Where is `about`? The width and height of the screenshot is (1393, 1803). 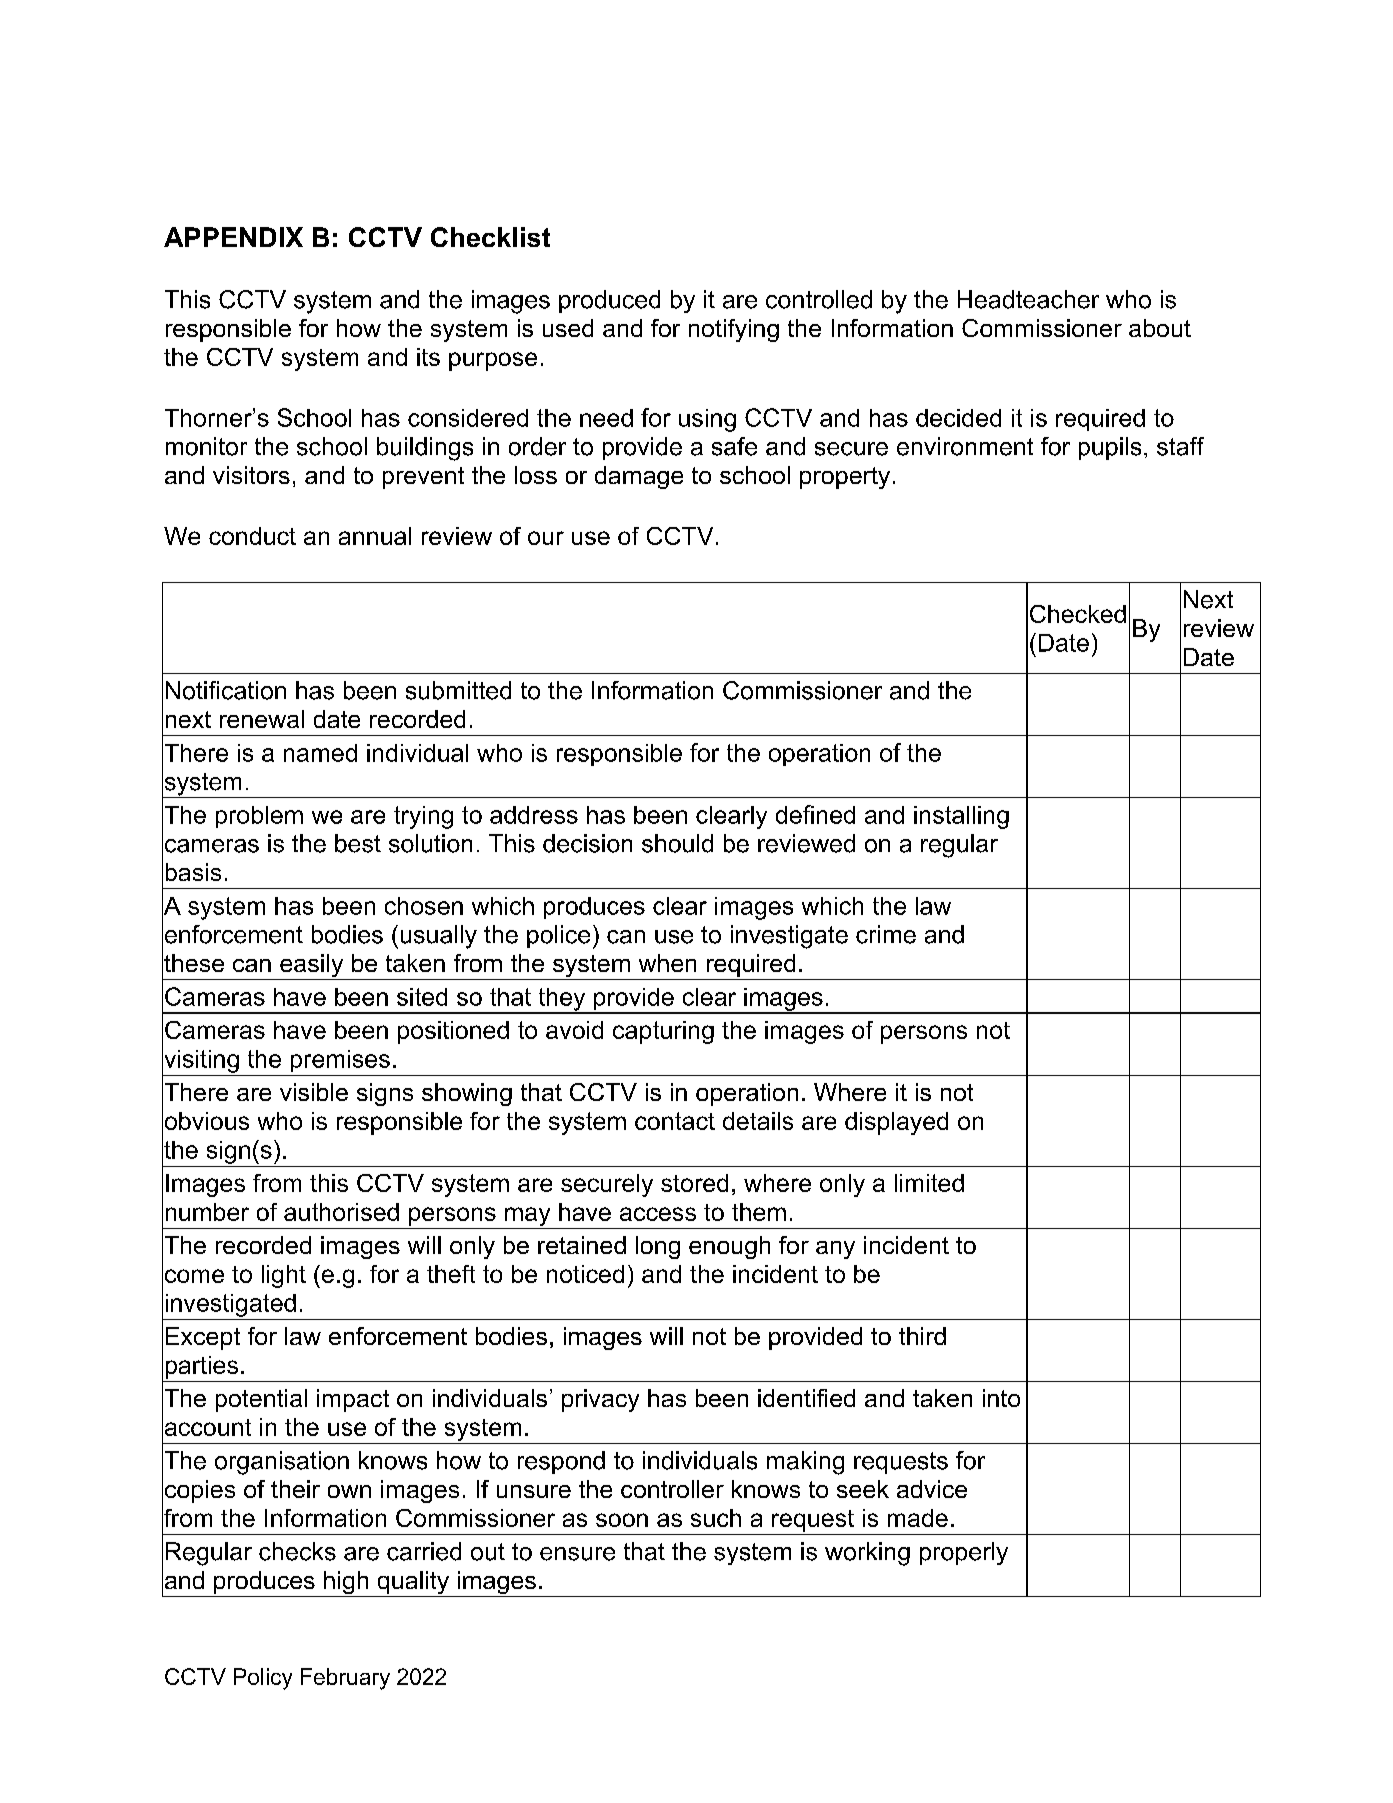
about is located at coordinates (1160, 328).
